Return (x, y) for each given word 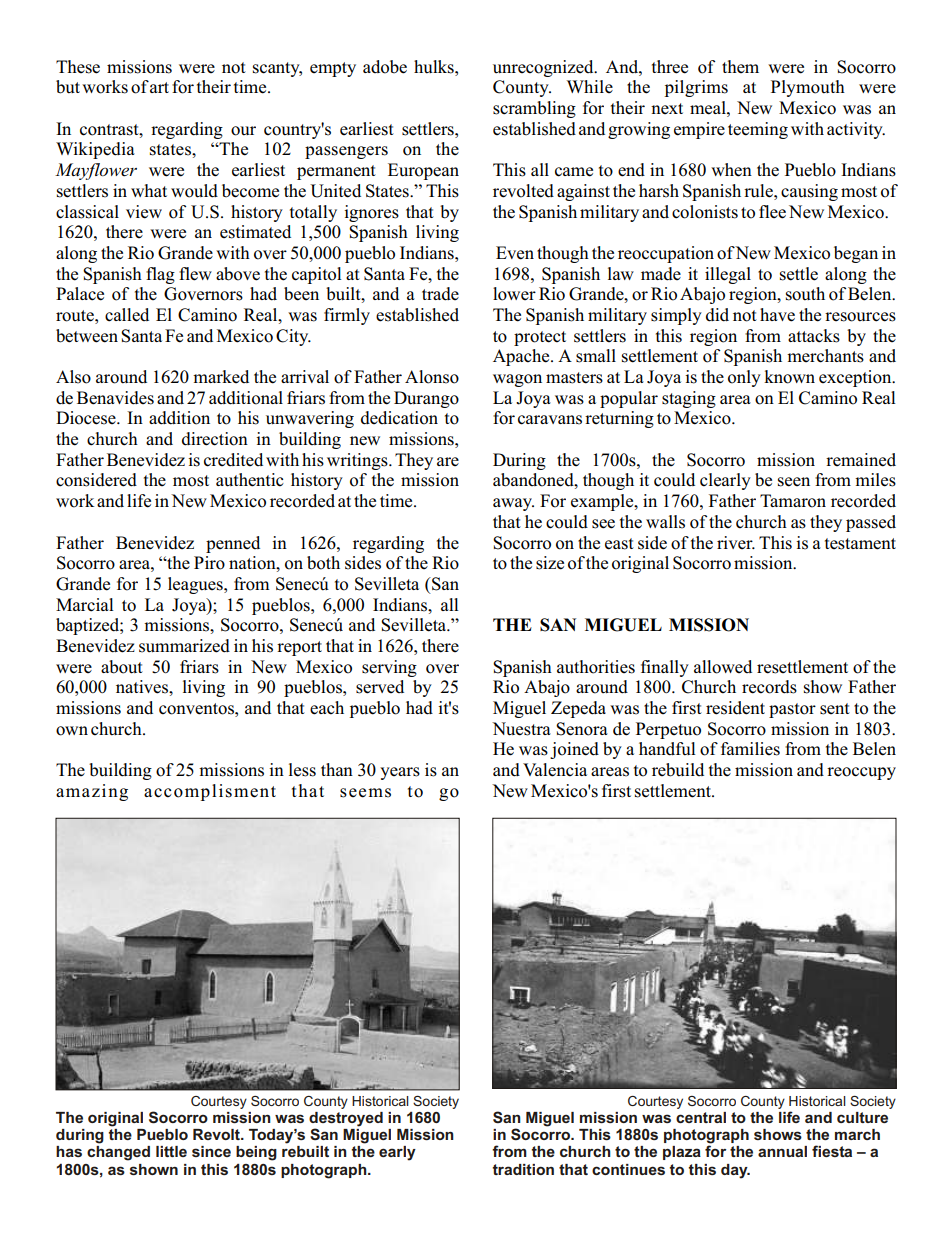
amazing (92, 792)
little (171, 1151)
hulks (435, 67)
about (122, 667)
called (127, 315)
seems (365, 793)
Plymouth (808, 88)
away (513, 504)
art (159, 87)
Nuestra (521, 729)
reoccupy (861, 773)
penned (233, 544)
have (777, 315)
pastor (792, 710)
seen (794, 482)
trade (440, 294)
